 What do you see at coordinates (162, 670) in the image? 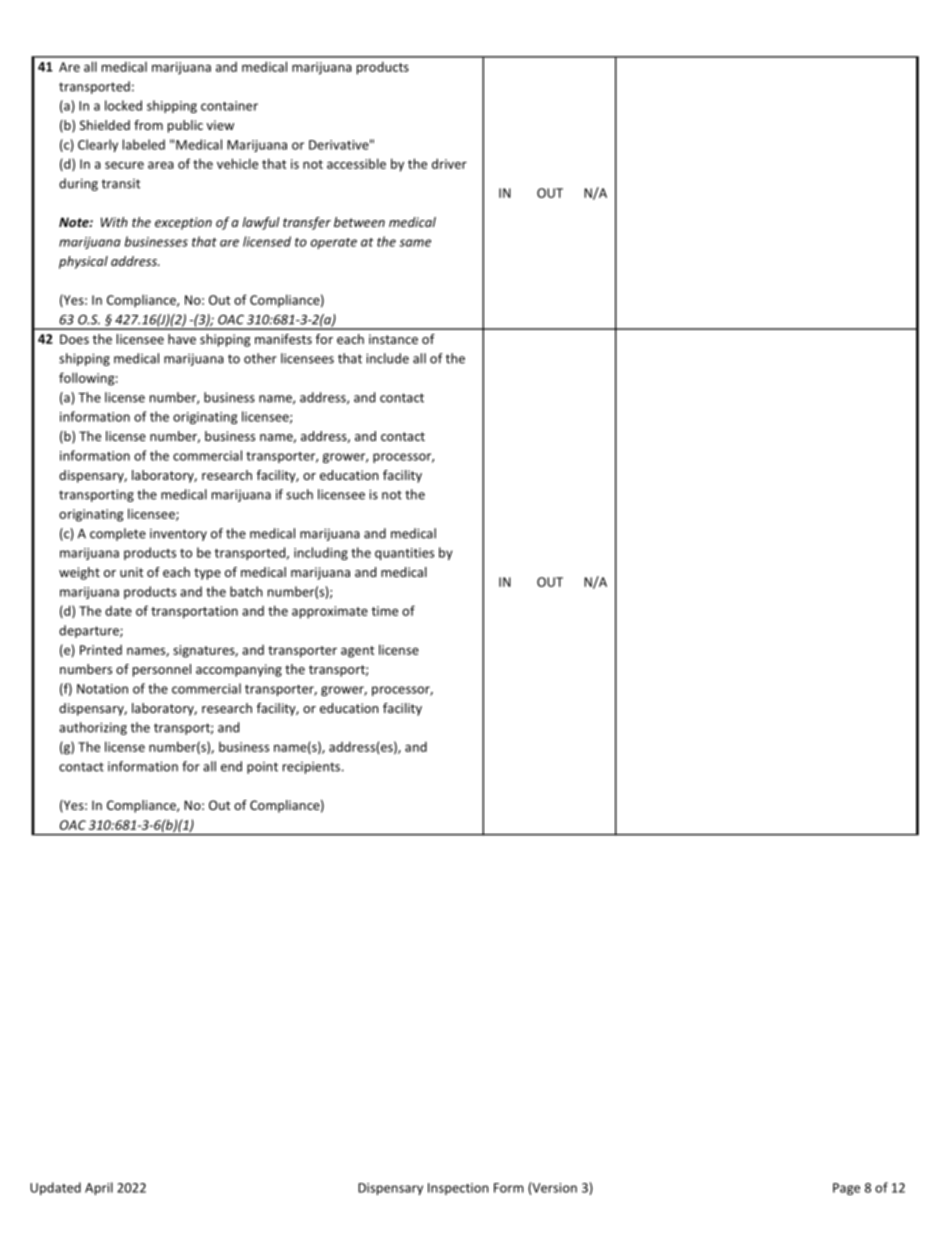
I see `personnel` at bounding box center [162, 670].
